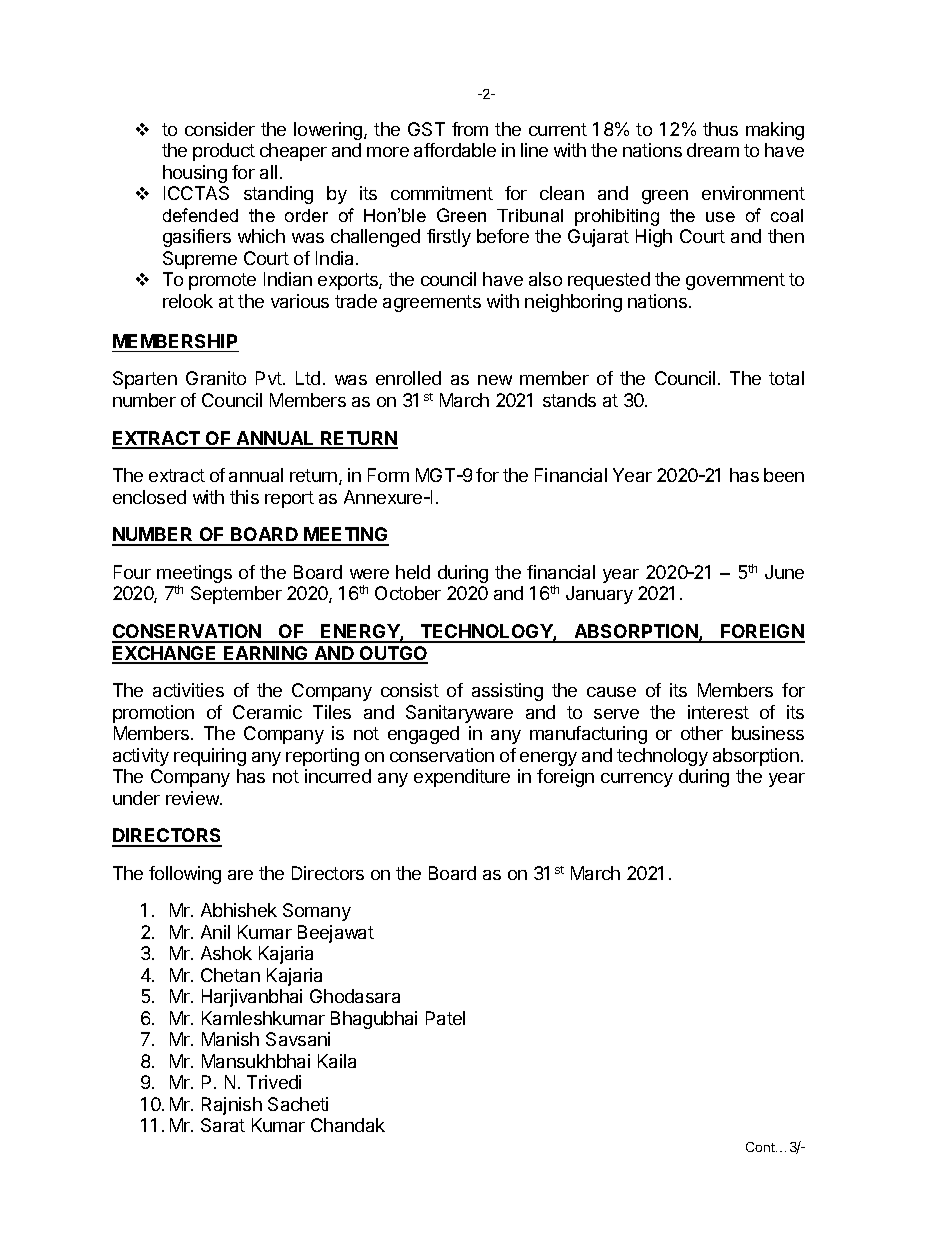 This screenshot has width=952, height=1233. Describe the element at coordinates (236, 595) in the screenshot. I see `September` at that location.
